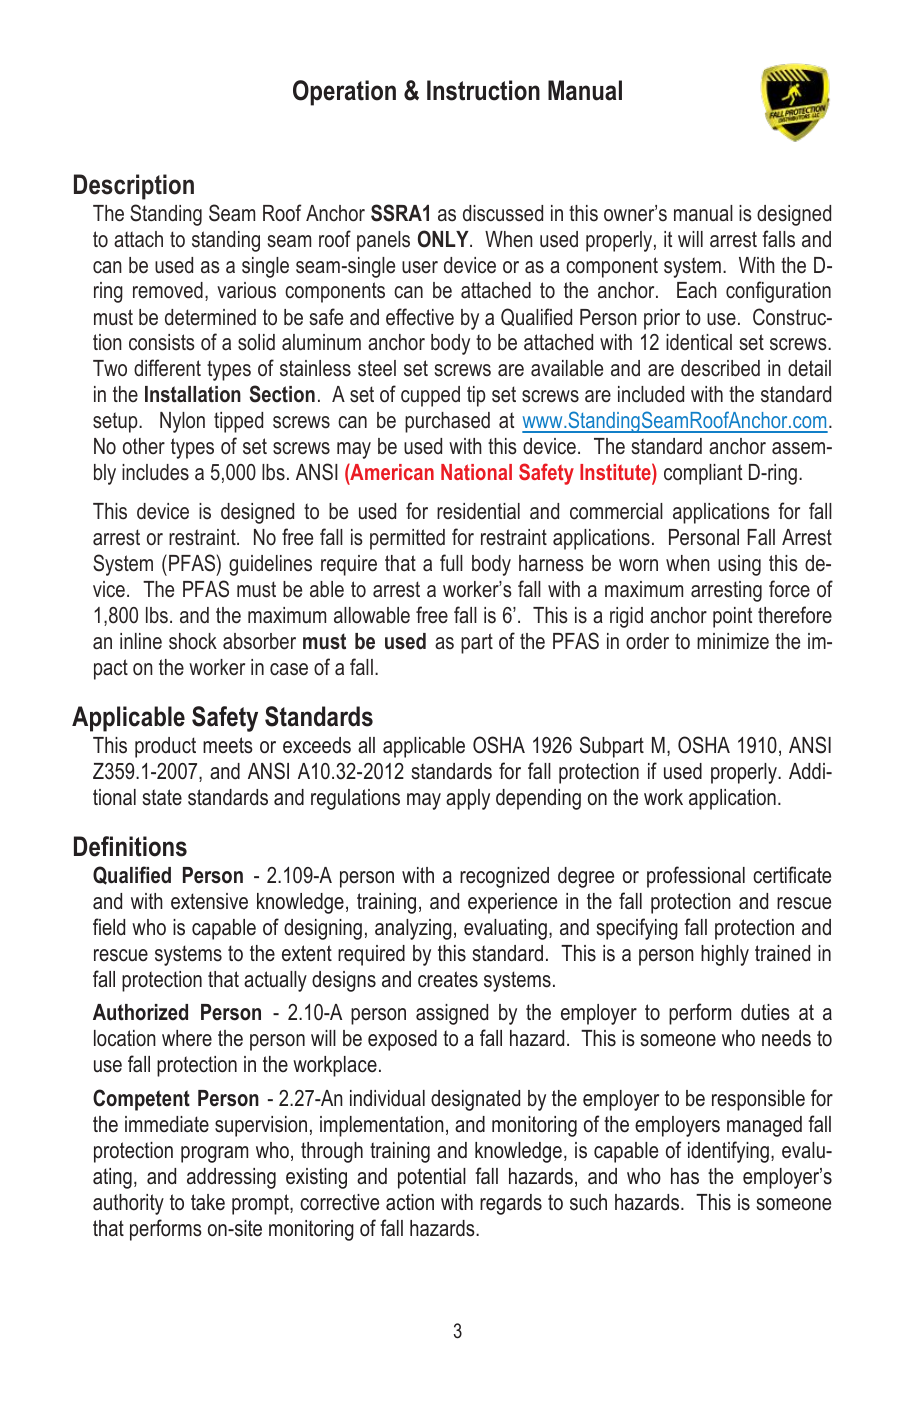 The height and width of the screenshot is (1405, 916). What do you see at coordinates (703, 474) in the screenshot?
I see `compliant` at bounding box center [703, 474].
